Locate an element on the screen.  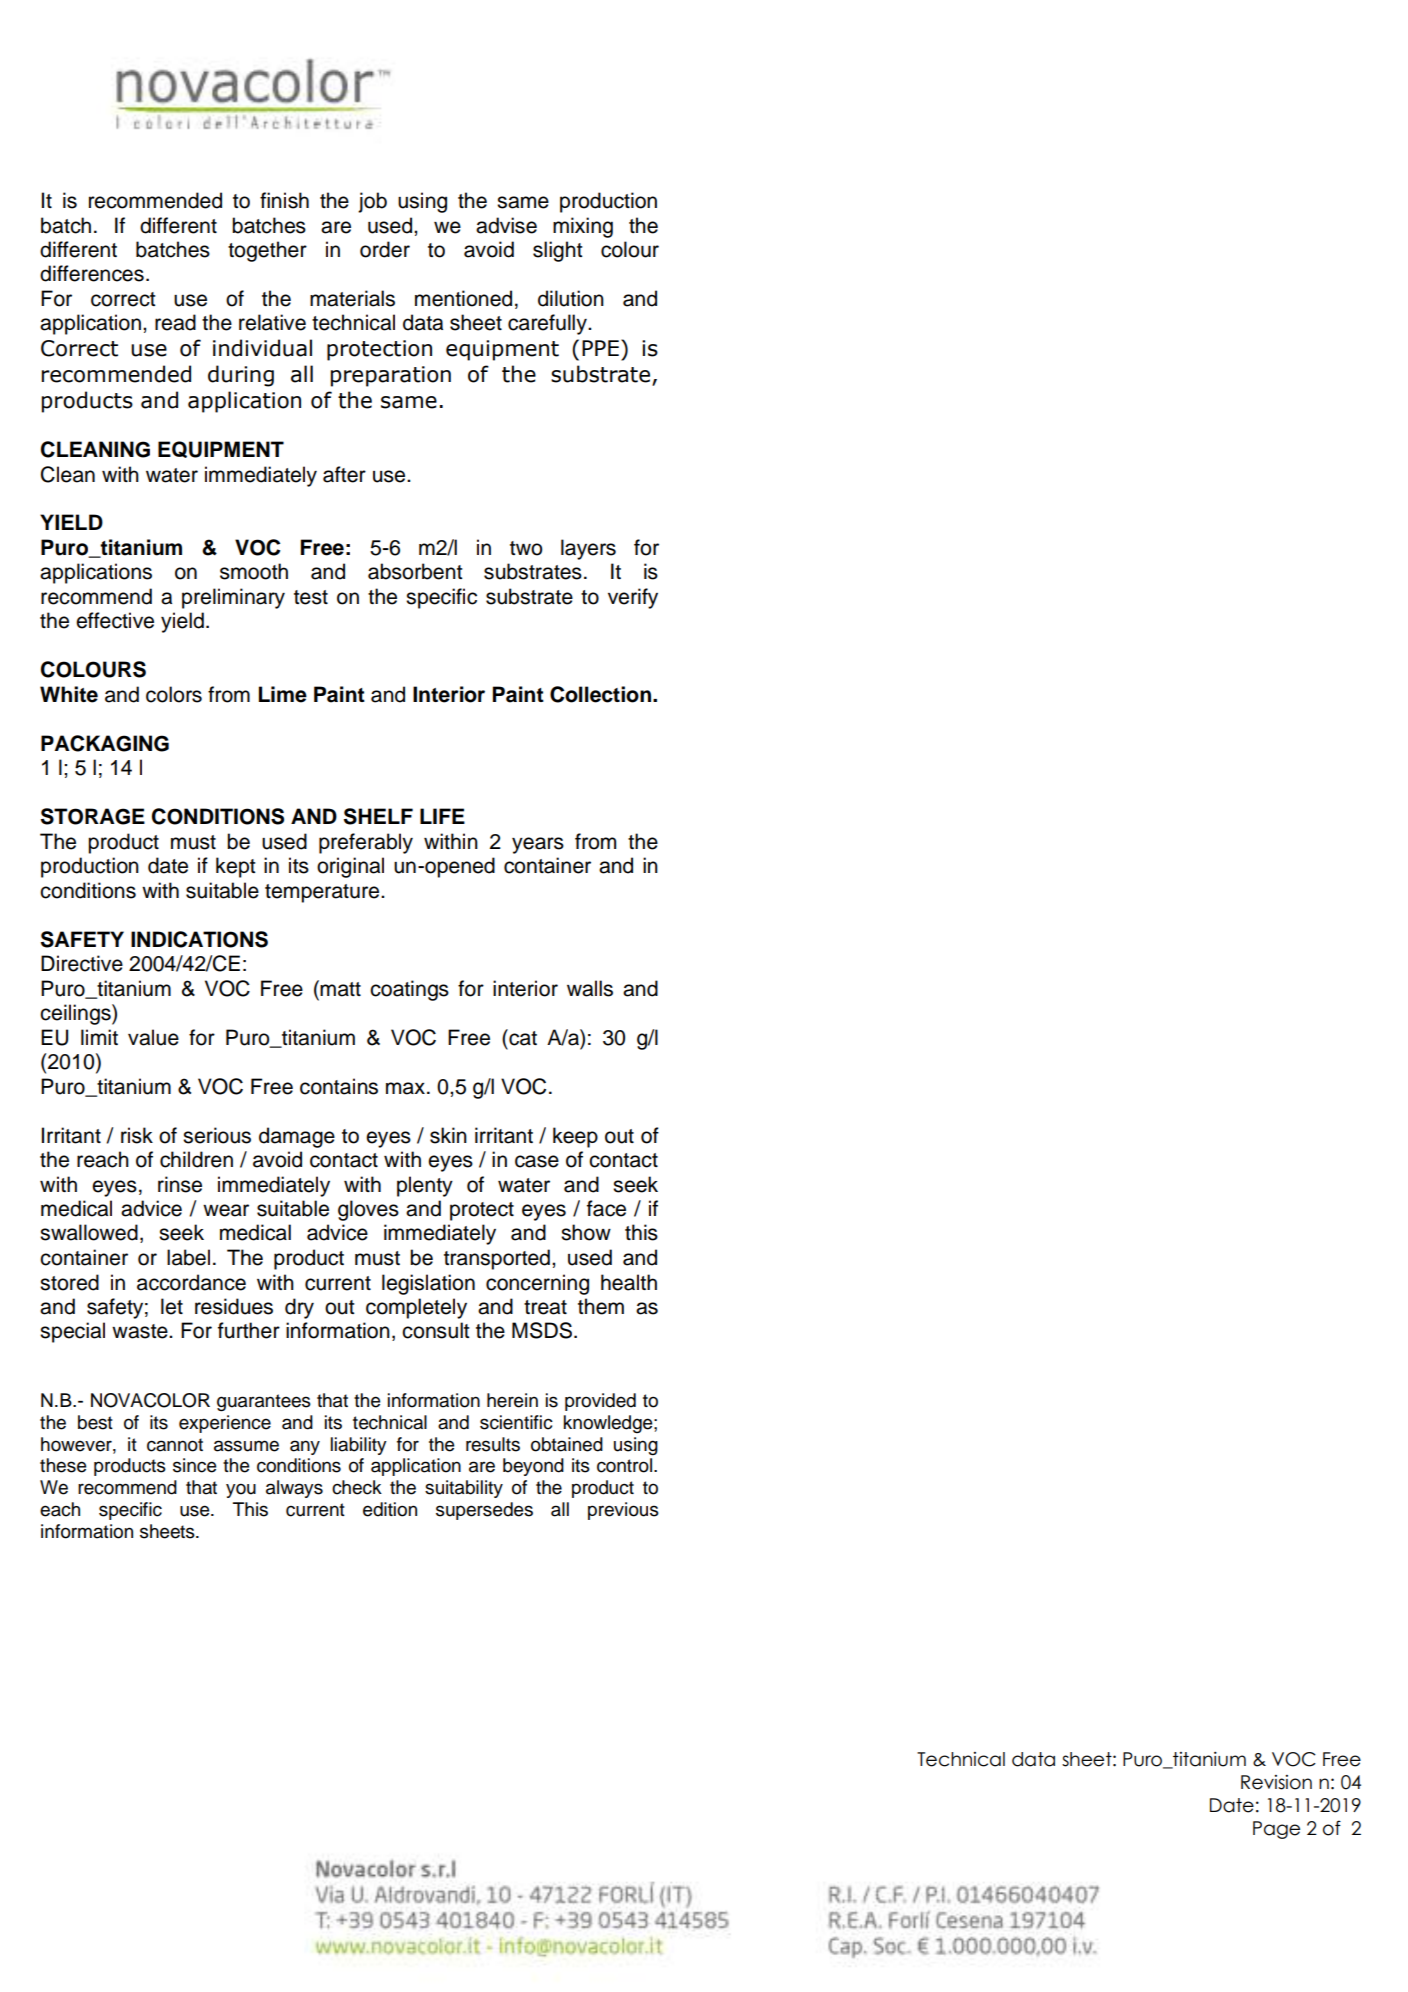
accordance is located at coordinates (191, 1282).
